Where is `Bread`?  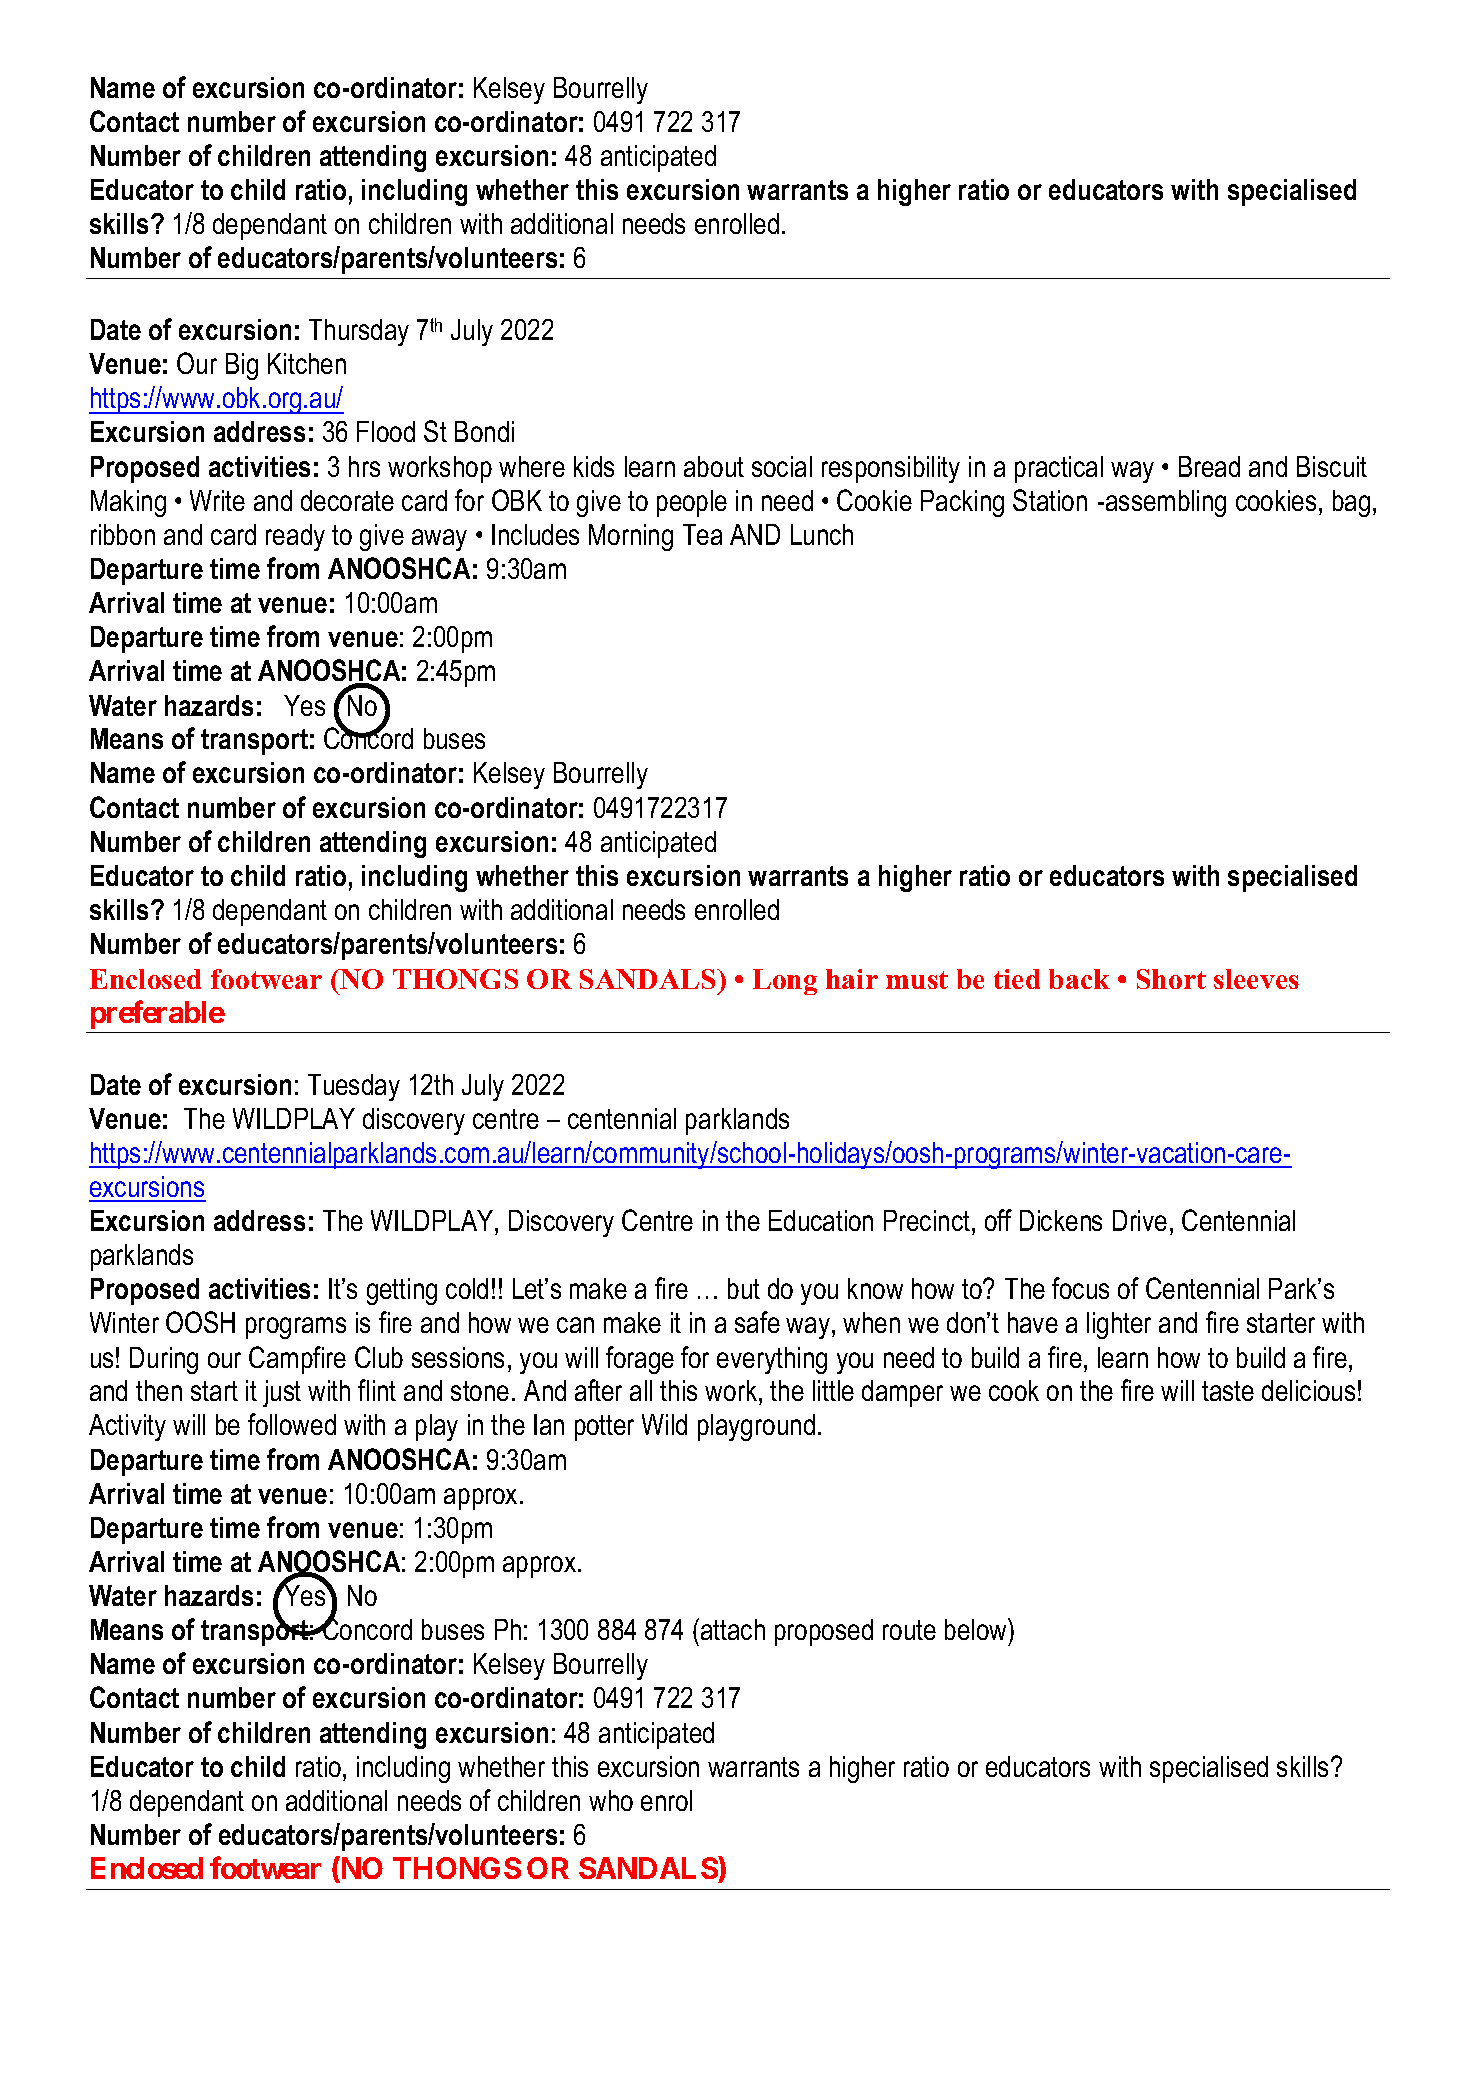
Bread is located at coordinates (1209, 466).
